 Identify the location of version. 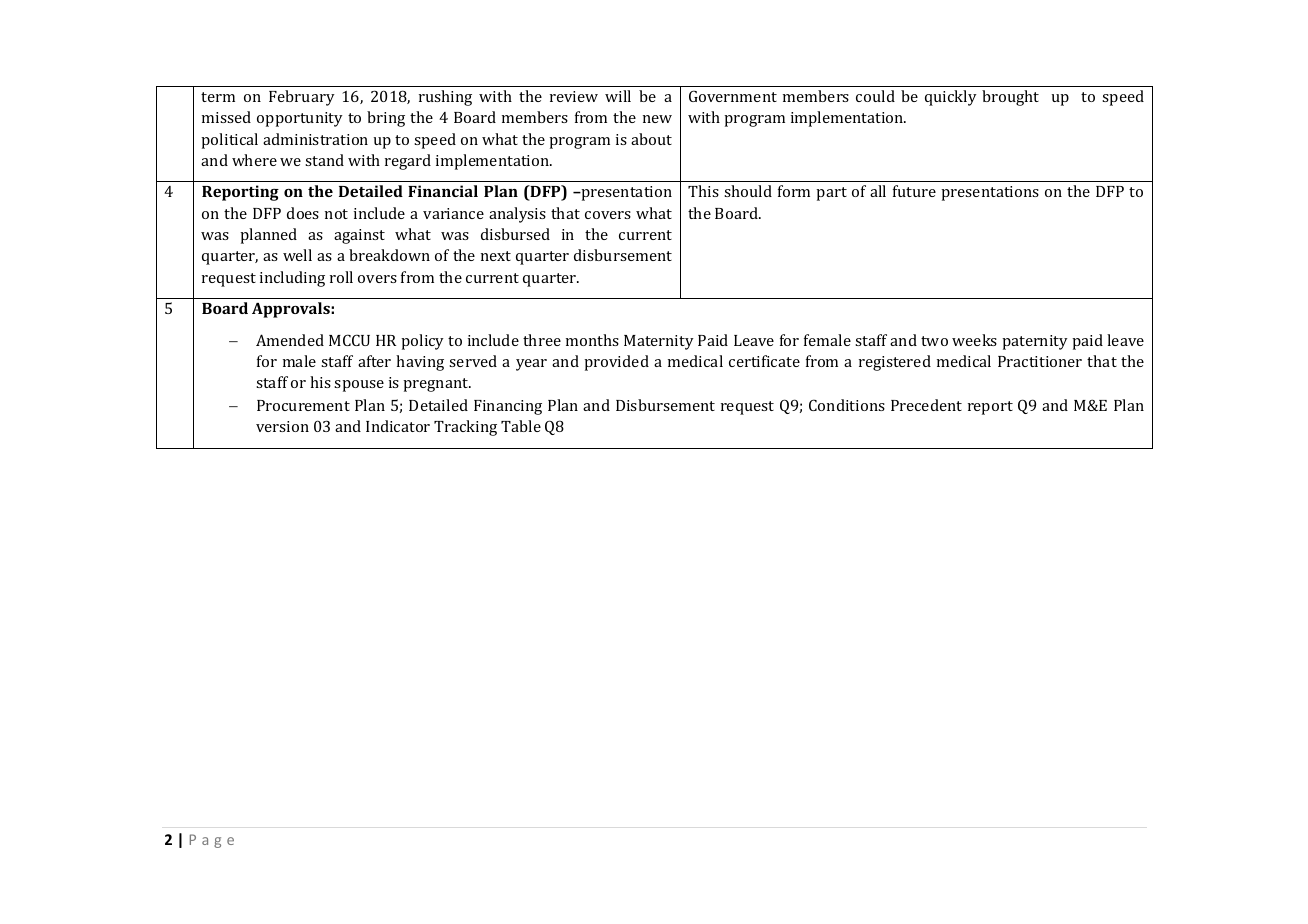
(282, 426).
